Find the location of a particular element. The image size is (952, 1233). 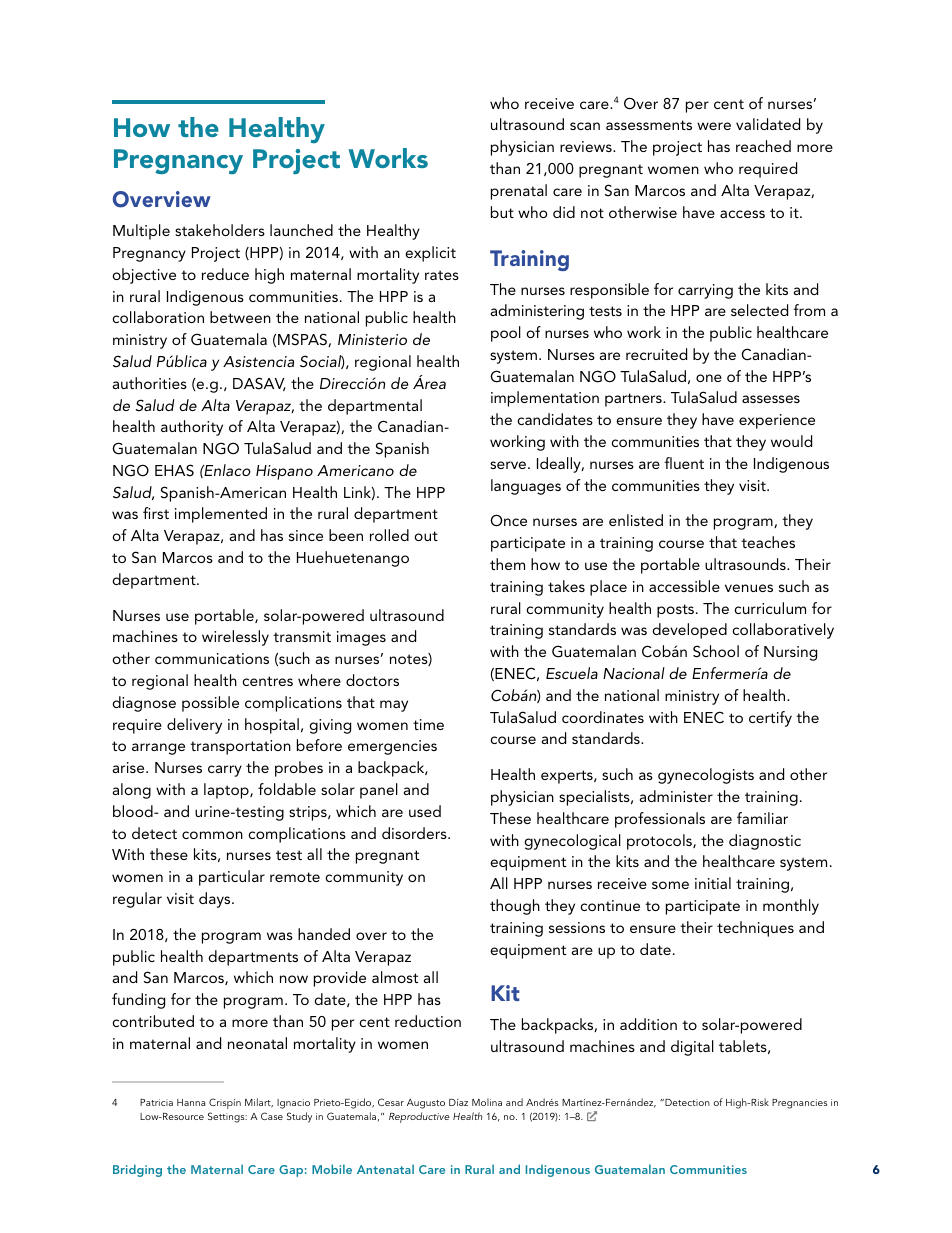

reached is located at coordinates (763, 146).
